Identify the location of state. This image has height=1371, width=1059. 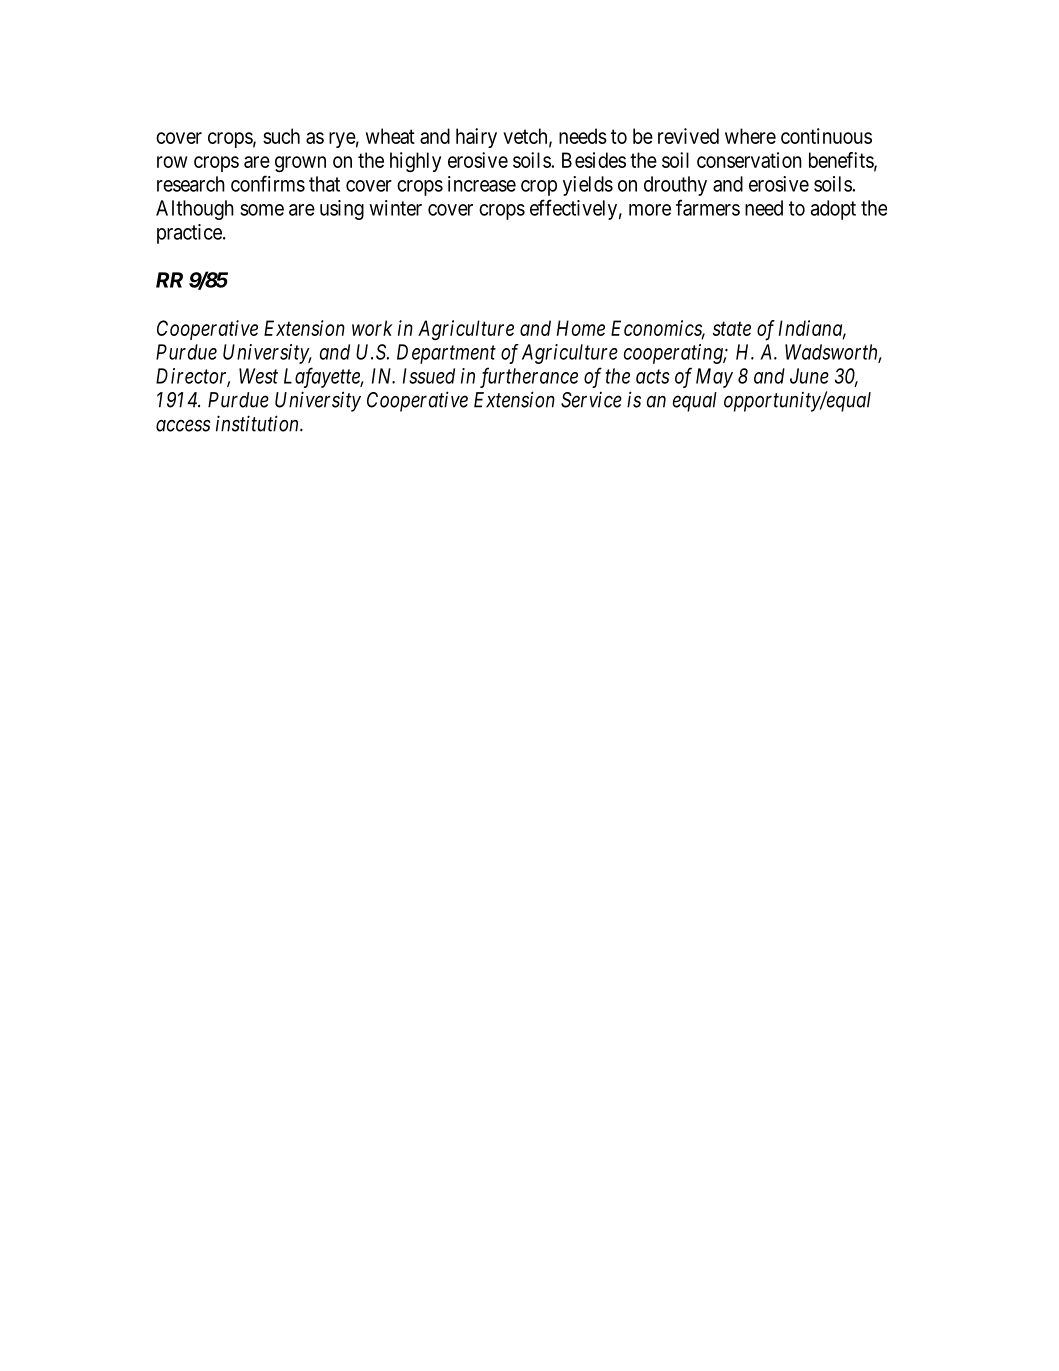
(732, 329).
